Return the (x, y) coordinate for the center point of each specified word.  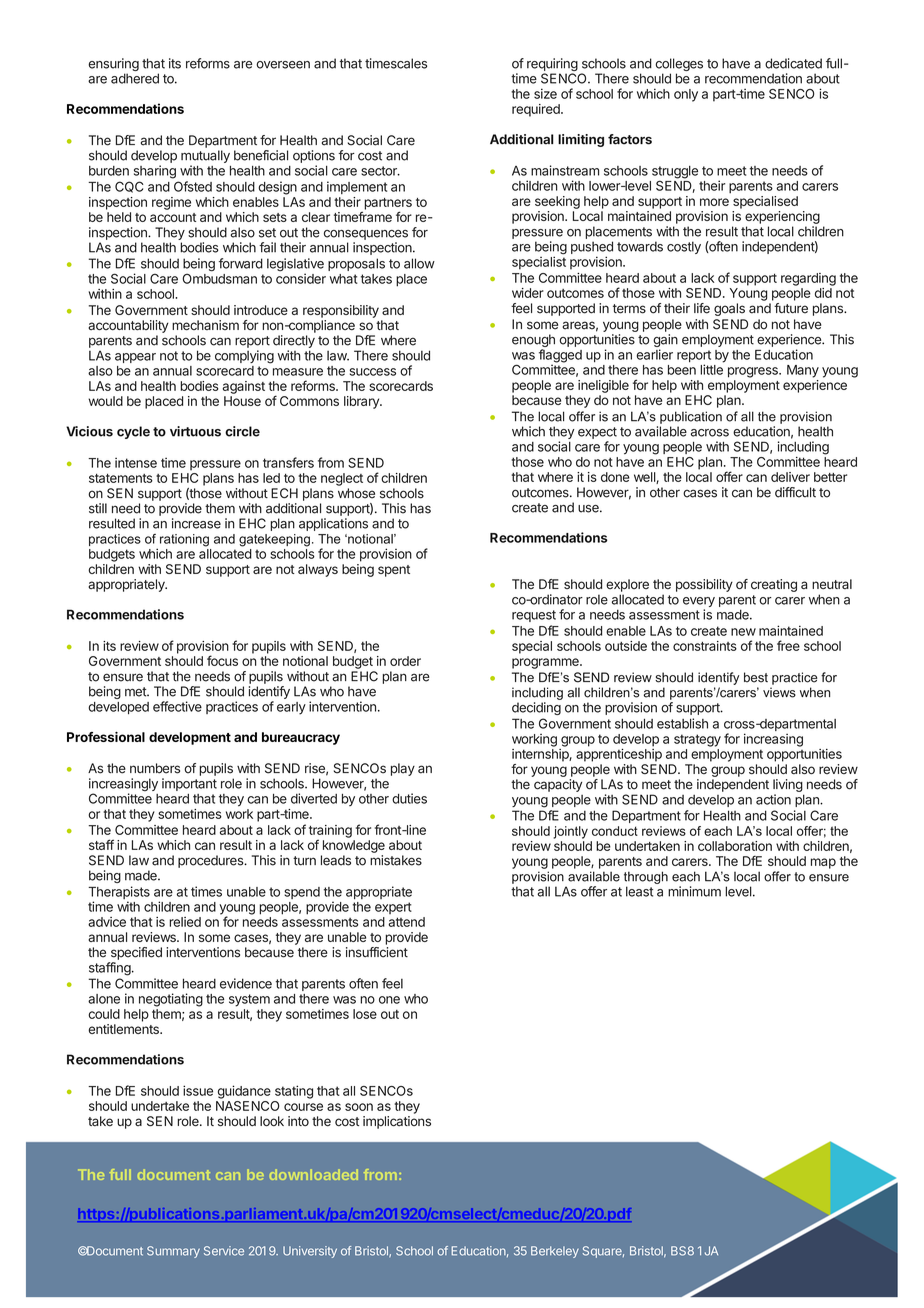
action (773, 799)
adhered (135, 78)
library (362, 402)
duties (409, 798)
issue (198, 1090)
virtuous (195, 431)
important (189, 784)
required (537, 110)
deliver (790, 477)
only (686, 95)
